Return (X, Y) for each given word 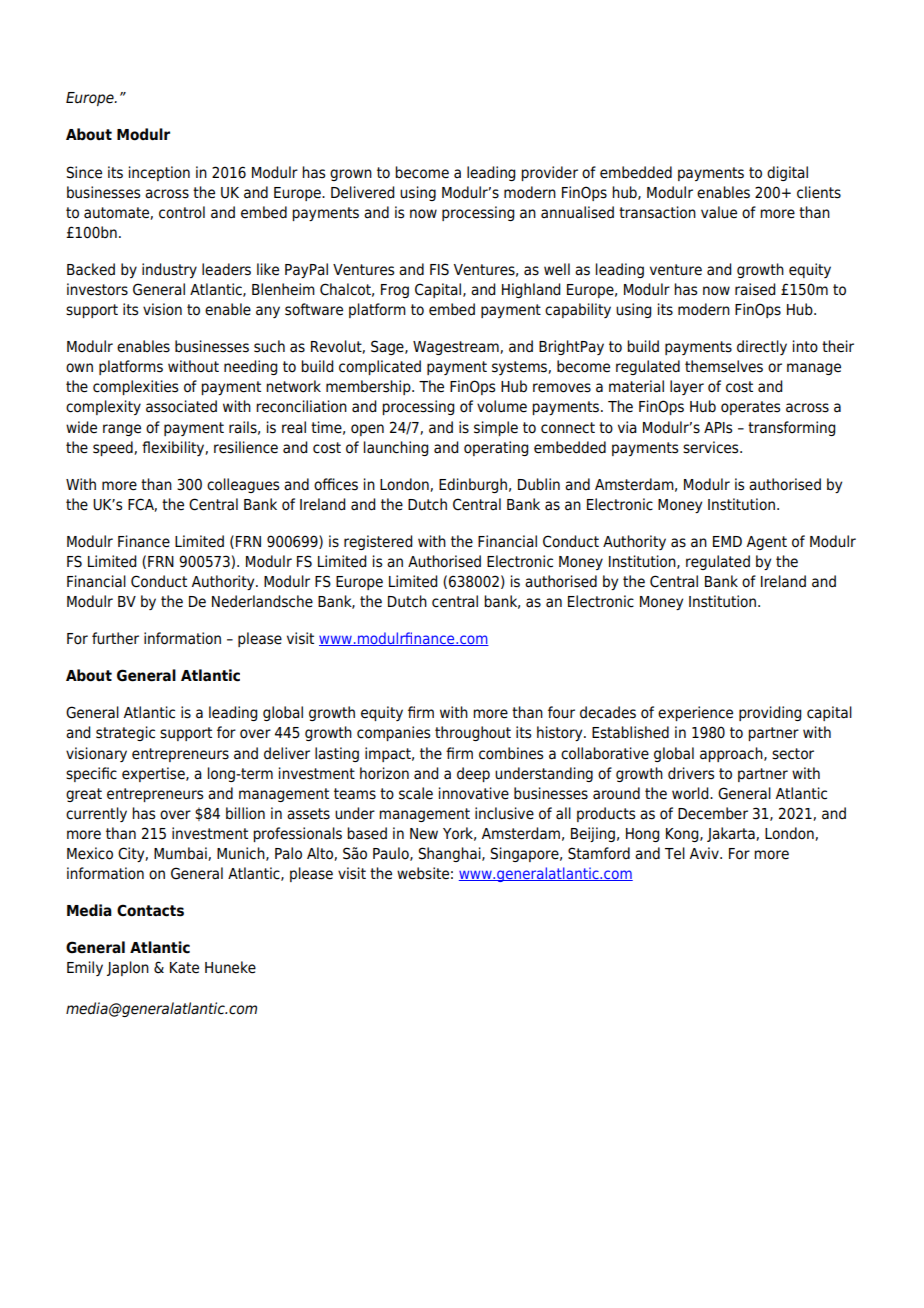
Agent (767, 543)
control (182, 212)
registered (378, 542)
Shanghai (451, 854)
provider (549, 173)
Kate (184, 968)
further (115, 638)
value (719, 212)
